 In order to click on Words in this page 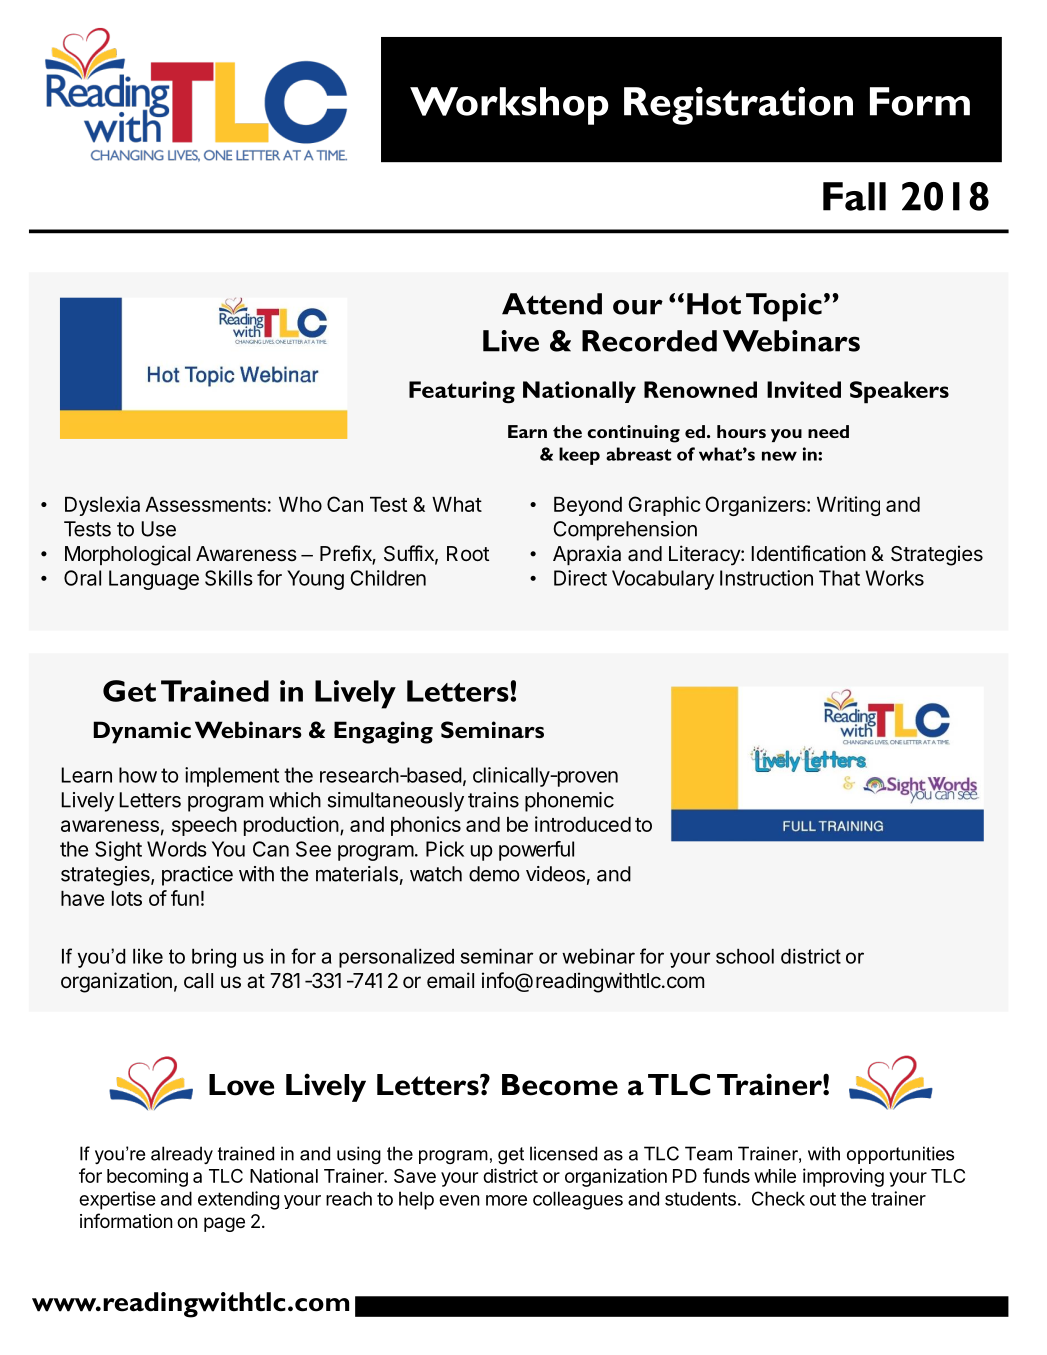, I will do `click(177, 849)`.
